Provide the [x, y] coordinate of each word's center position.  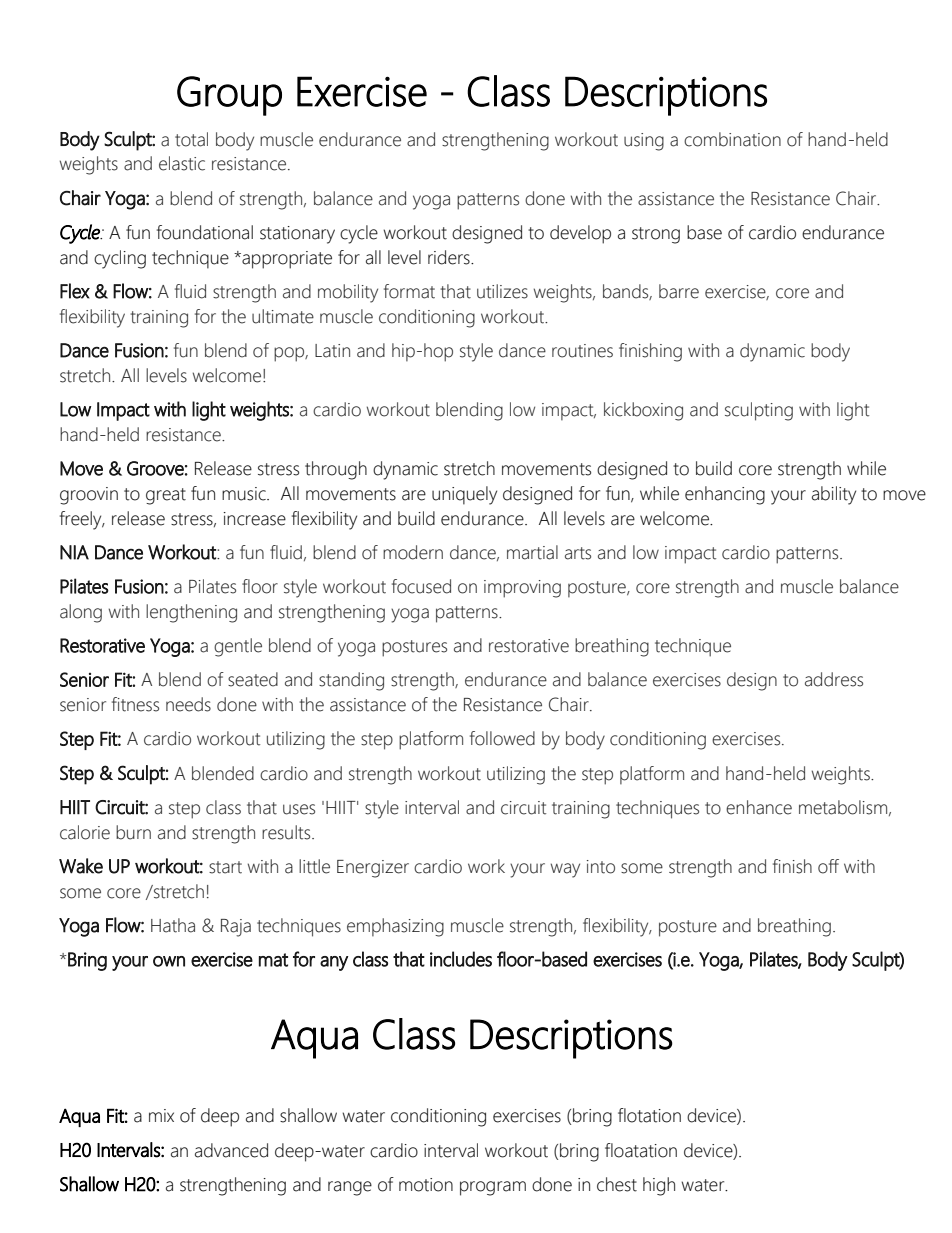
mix [161, 1115]
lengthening [191, 613]
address [834, 679]
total [191, 139]
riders [450, 257]
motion [426, 1185]
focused [421, 586]
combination [732, 139]
